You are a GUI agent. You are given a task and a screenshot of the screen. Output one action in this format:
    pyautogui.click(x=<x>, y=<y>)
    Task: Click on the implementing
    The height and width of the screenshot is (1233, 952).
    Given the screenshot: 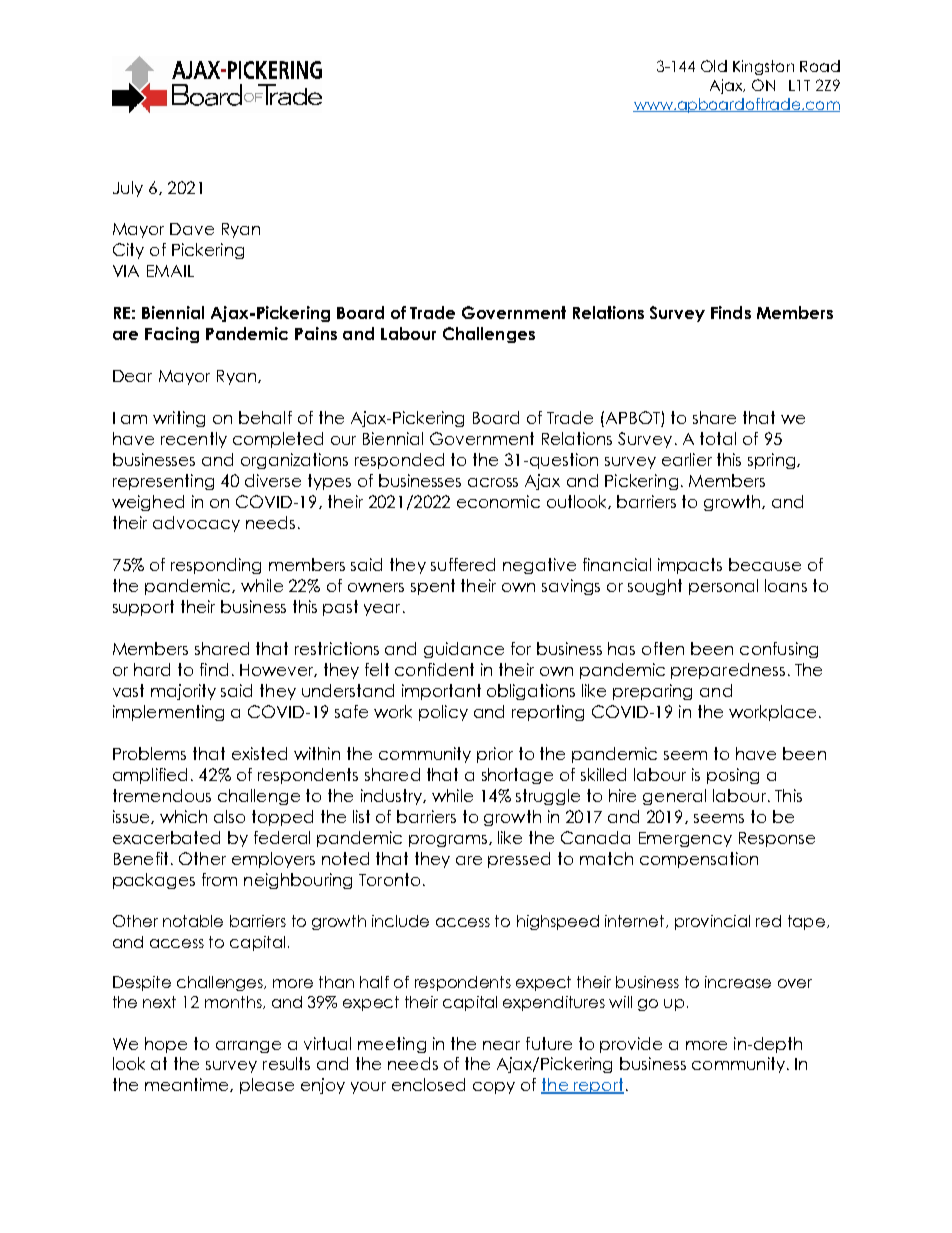 What is the action you would take?
    pyautogui.click(x=168, y=713)
